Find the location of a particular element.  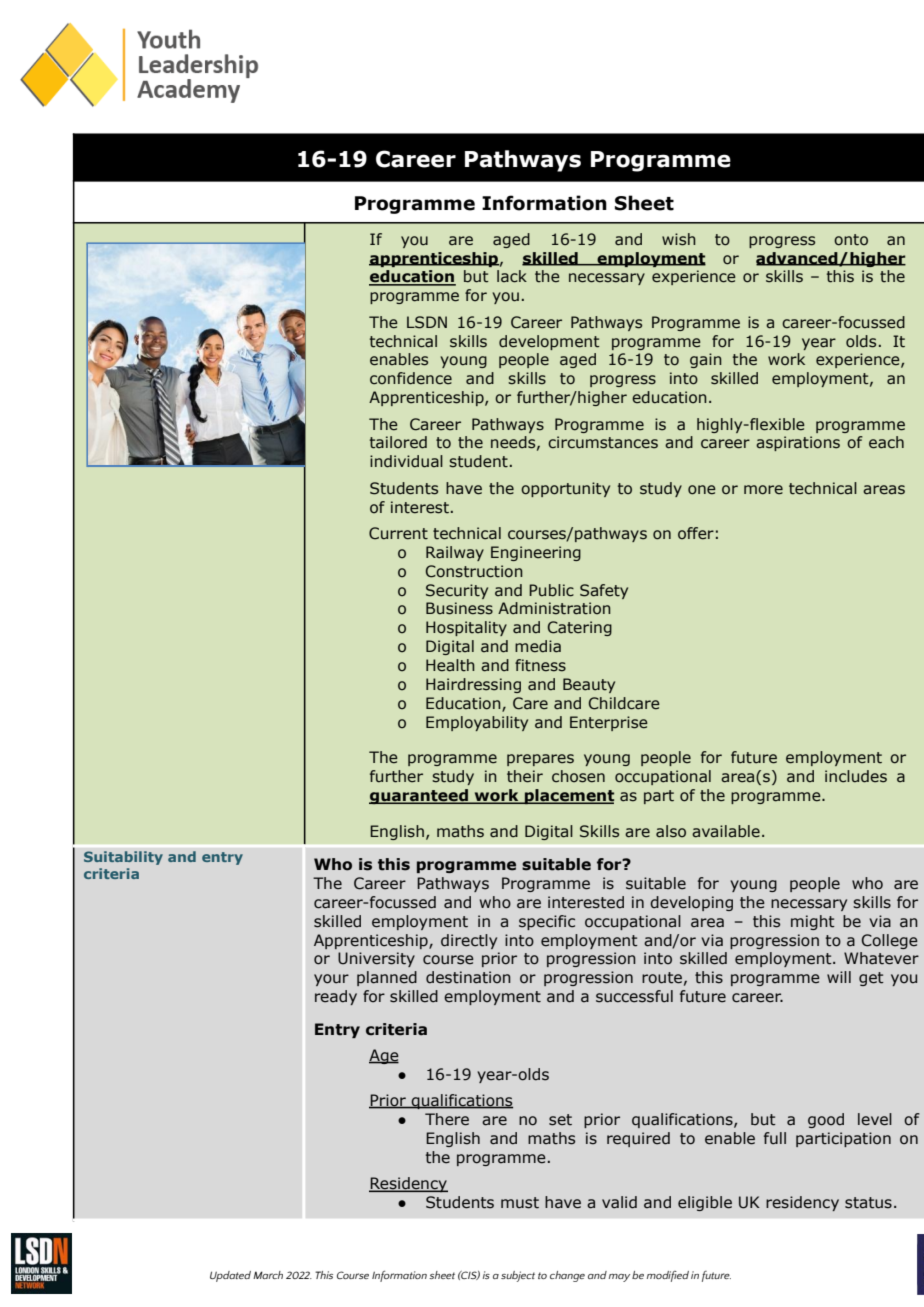

status is located at coordinates (868, 1203).
